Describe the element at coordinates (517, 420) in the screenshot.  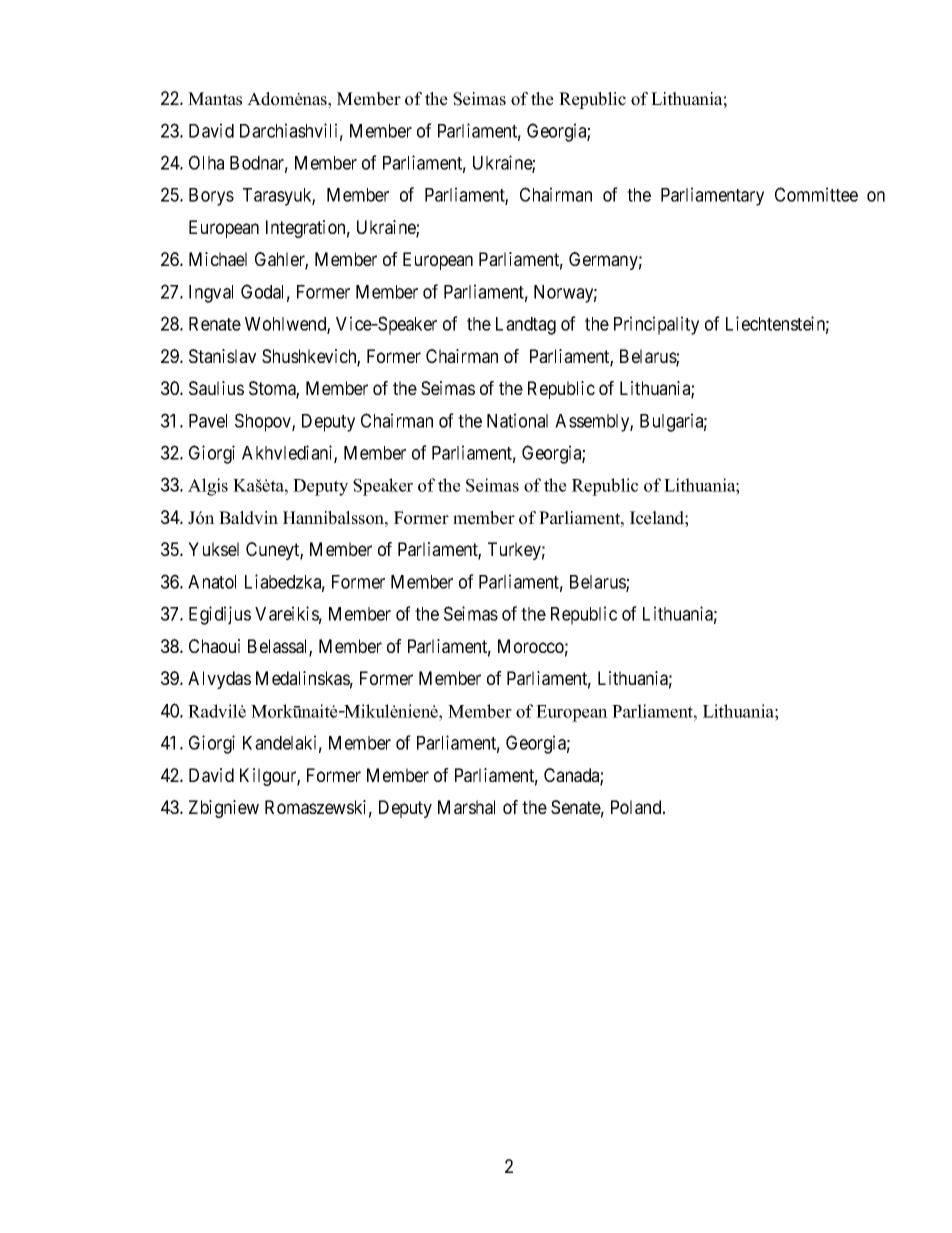
I see `National` at that location.
